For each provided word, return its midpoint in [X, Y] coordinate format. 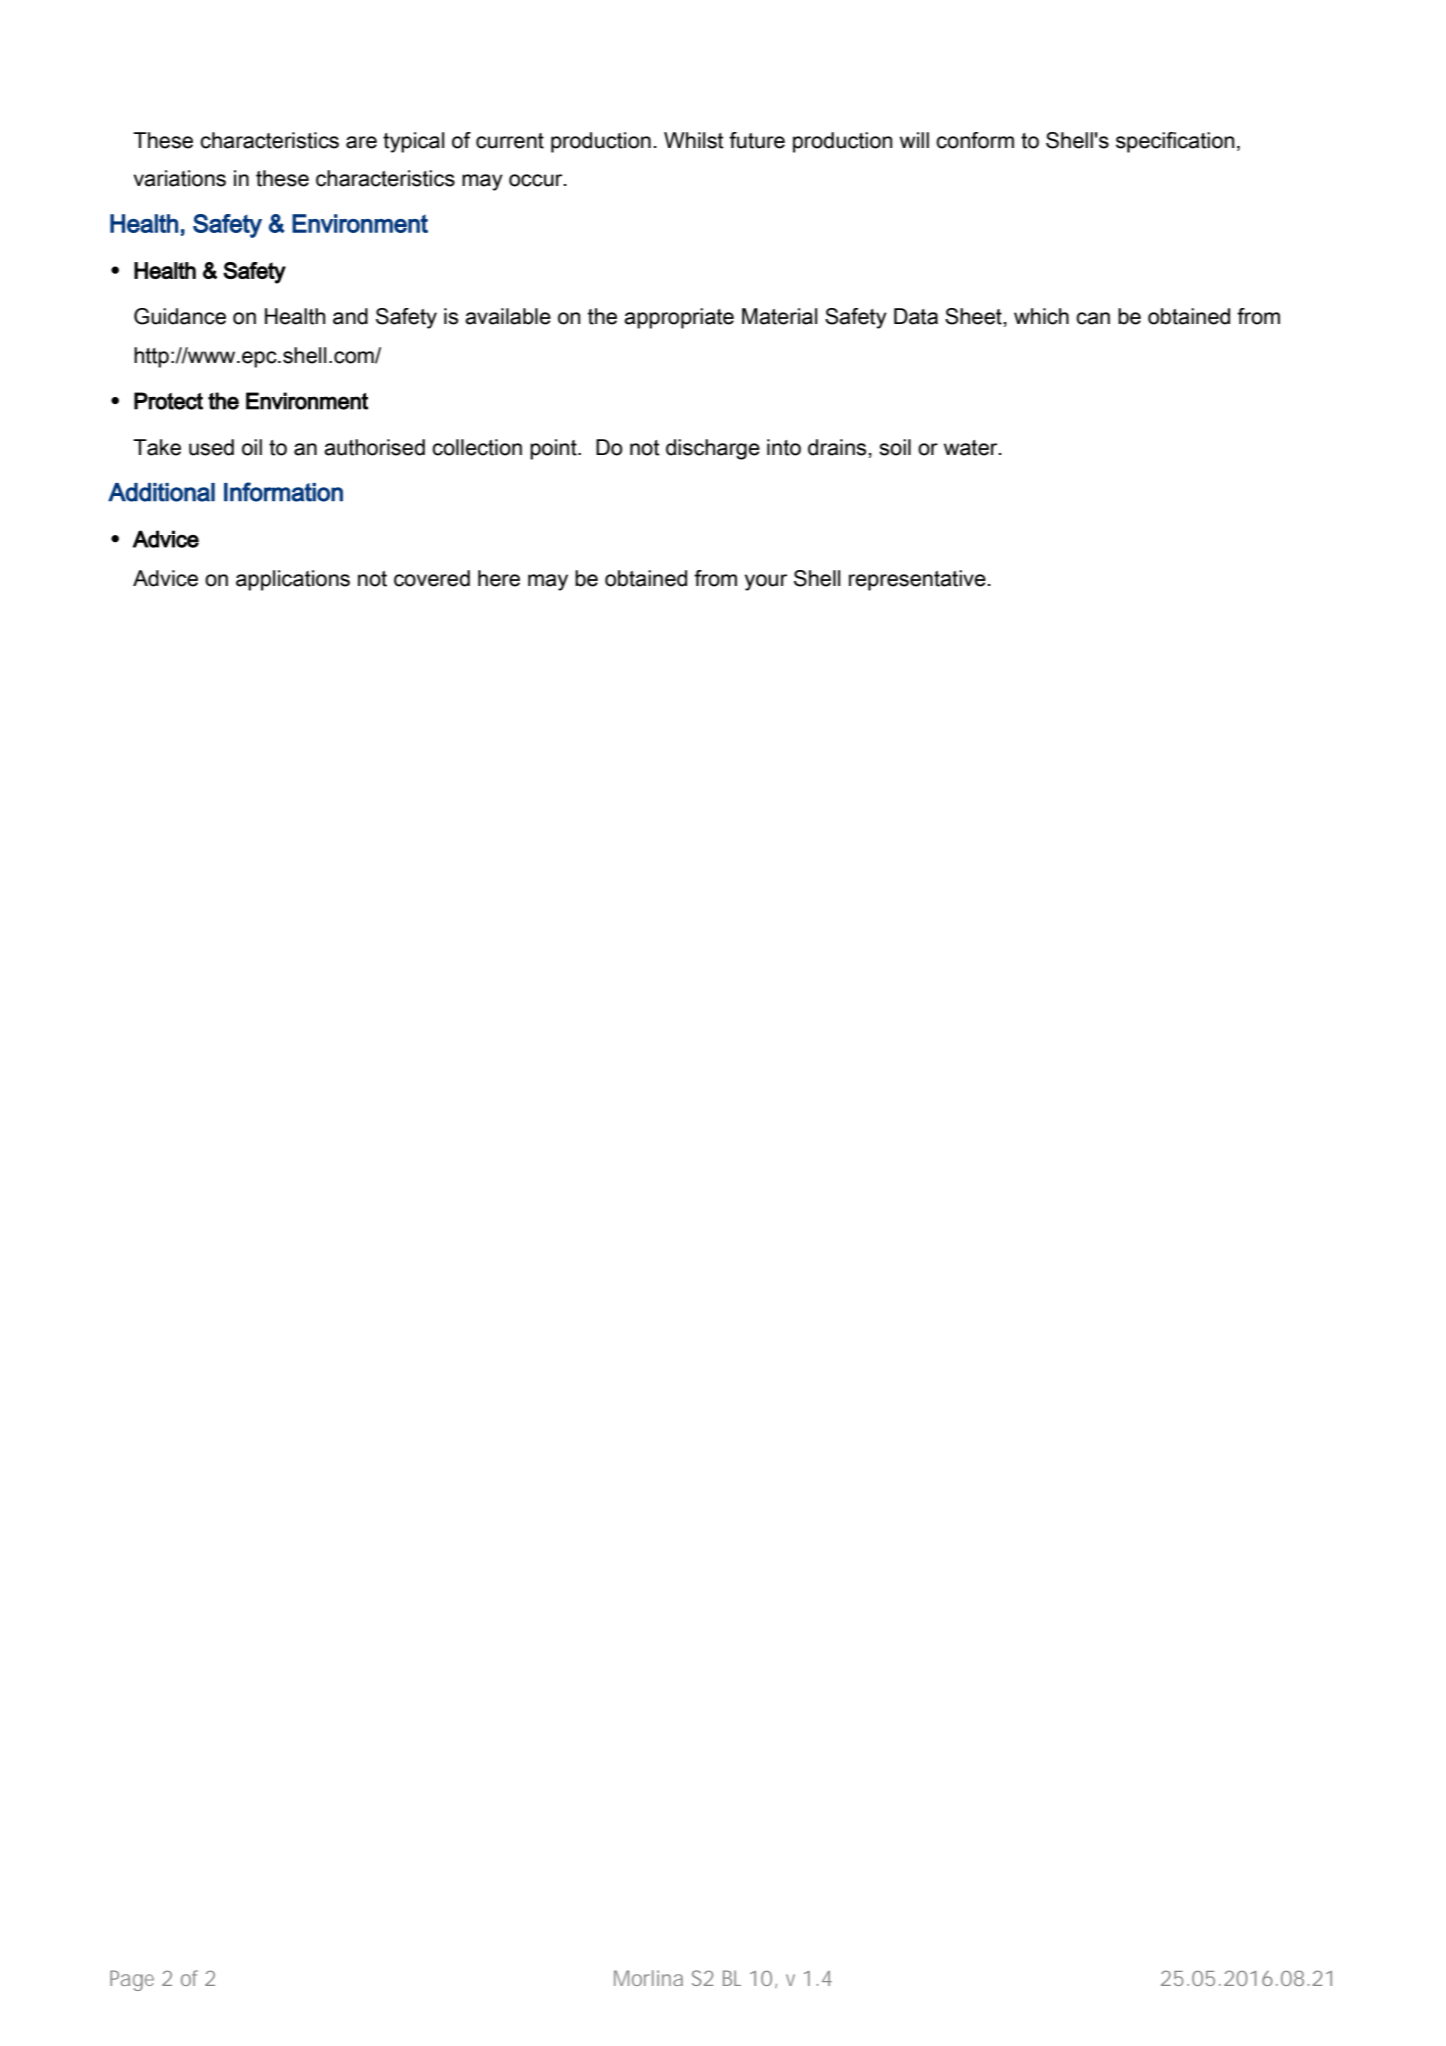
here [499, 578]
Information [283, 492]
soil [895, 447]
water [972, 448]
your [766, 582]
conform [975, 140]
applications [293, 580]
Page [132, 1980]
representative [917, 580]
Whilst [694, 140]
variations [179, 178]
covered [432, 578]
